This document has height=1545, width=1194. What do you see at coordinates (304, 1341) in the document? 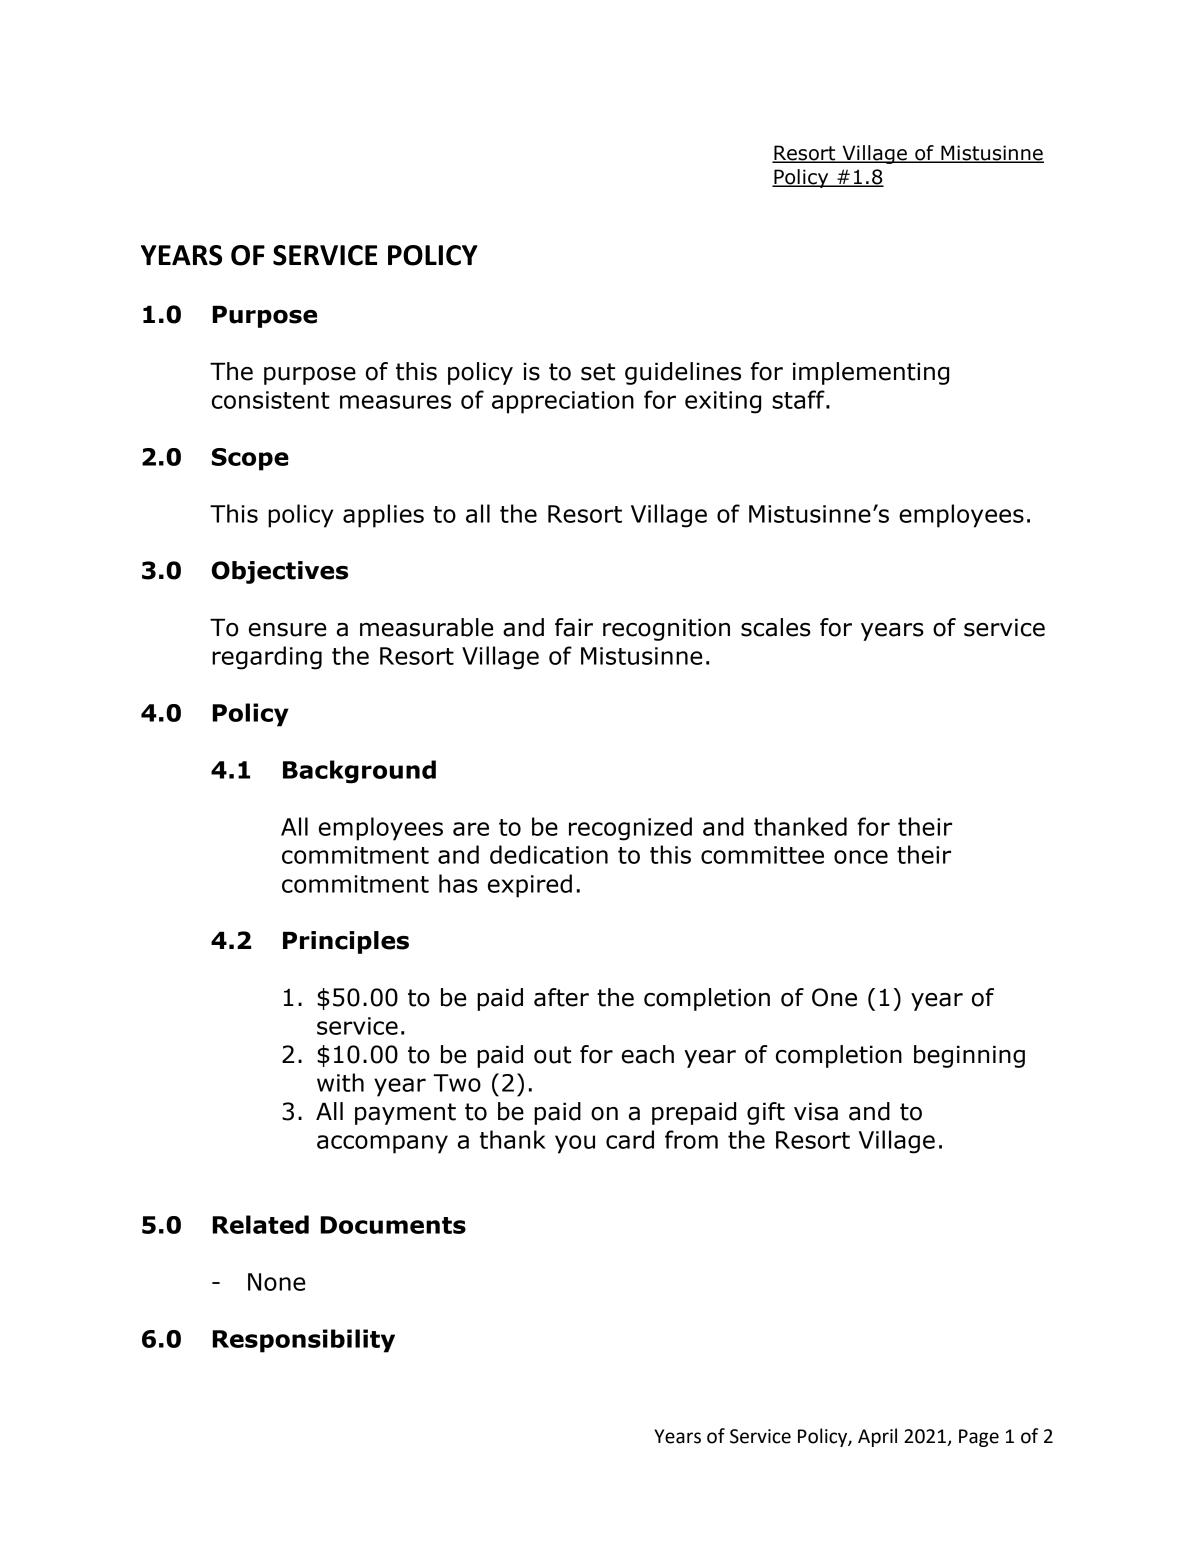
I see `Responsibility` at bounding box center [304, 1341].
